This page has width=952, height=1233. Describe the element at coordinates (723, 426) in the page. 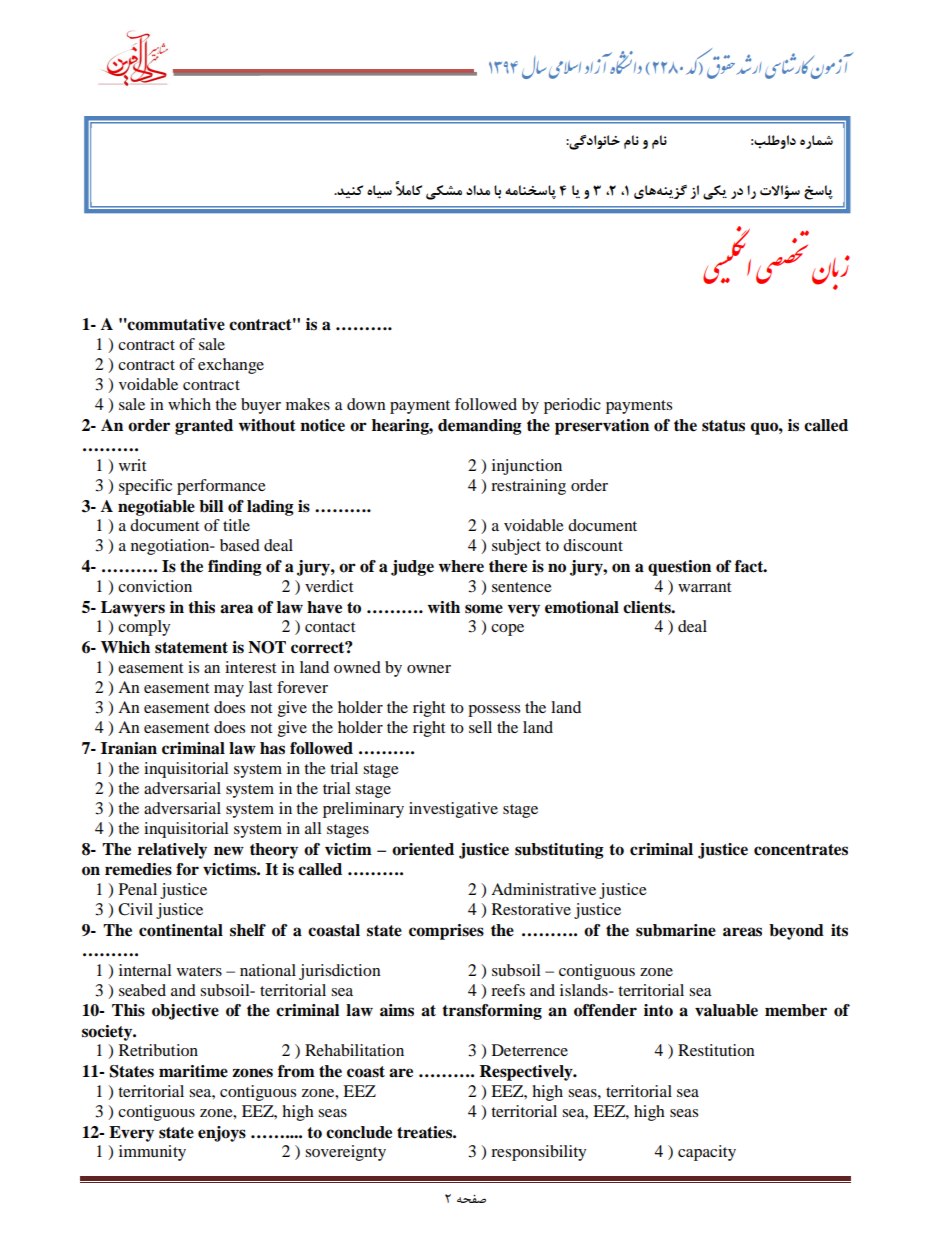

I see `status` at that location.
